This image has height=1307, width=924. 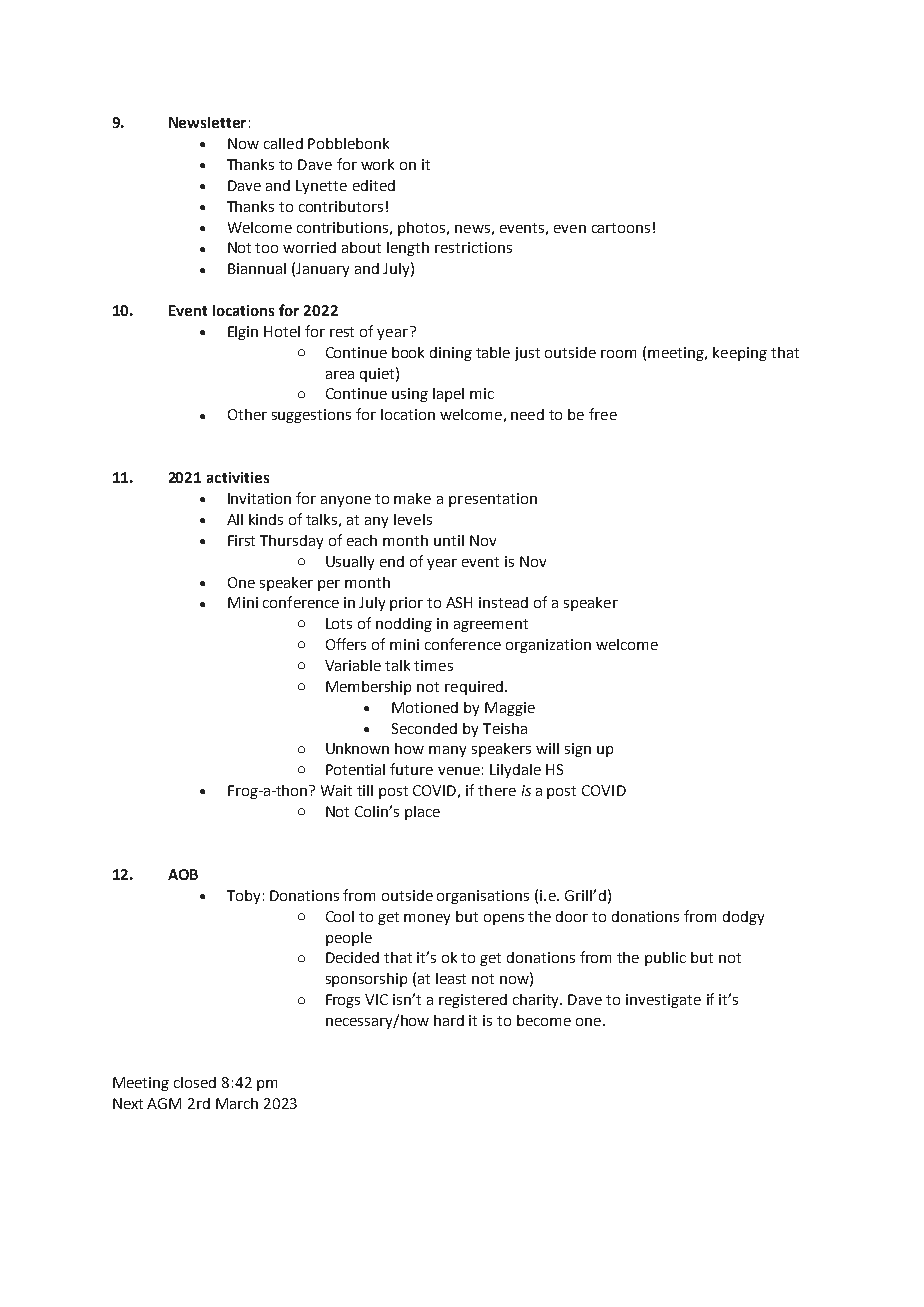 What do you see at coordinates (449, 1020) in the image?
I see `hard` at bounding box center [449, 1020].
